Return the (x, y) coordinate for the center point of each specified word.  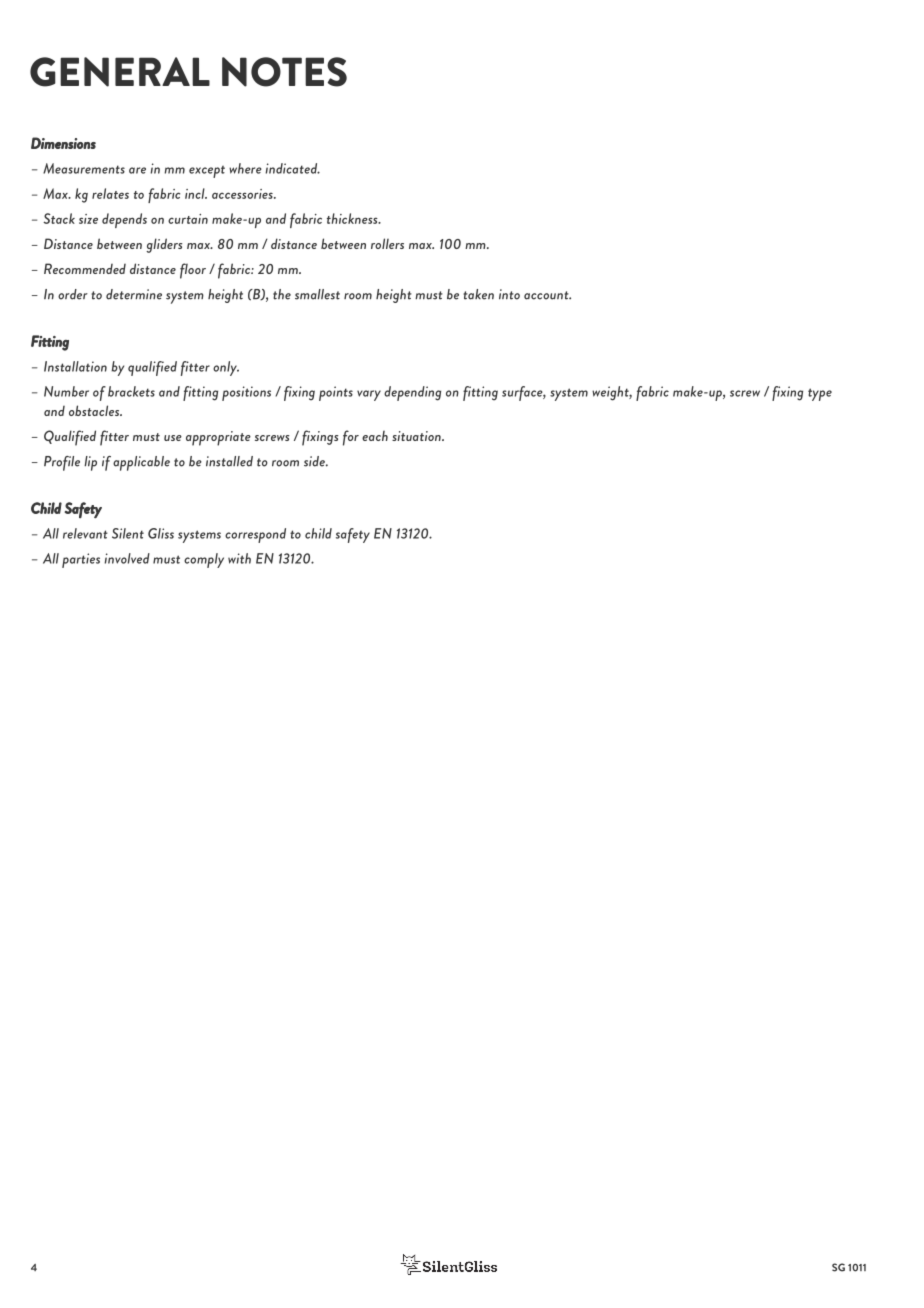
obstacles (95, 410)
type (820, 394)
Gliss (161, 533)
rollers (387, 243)
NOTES (284, 72)
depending (412, 393)
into (509, 294)
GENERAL (120, 72)
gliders (164, 245)
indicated (292, 168)
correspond (255, 535)
